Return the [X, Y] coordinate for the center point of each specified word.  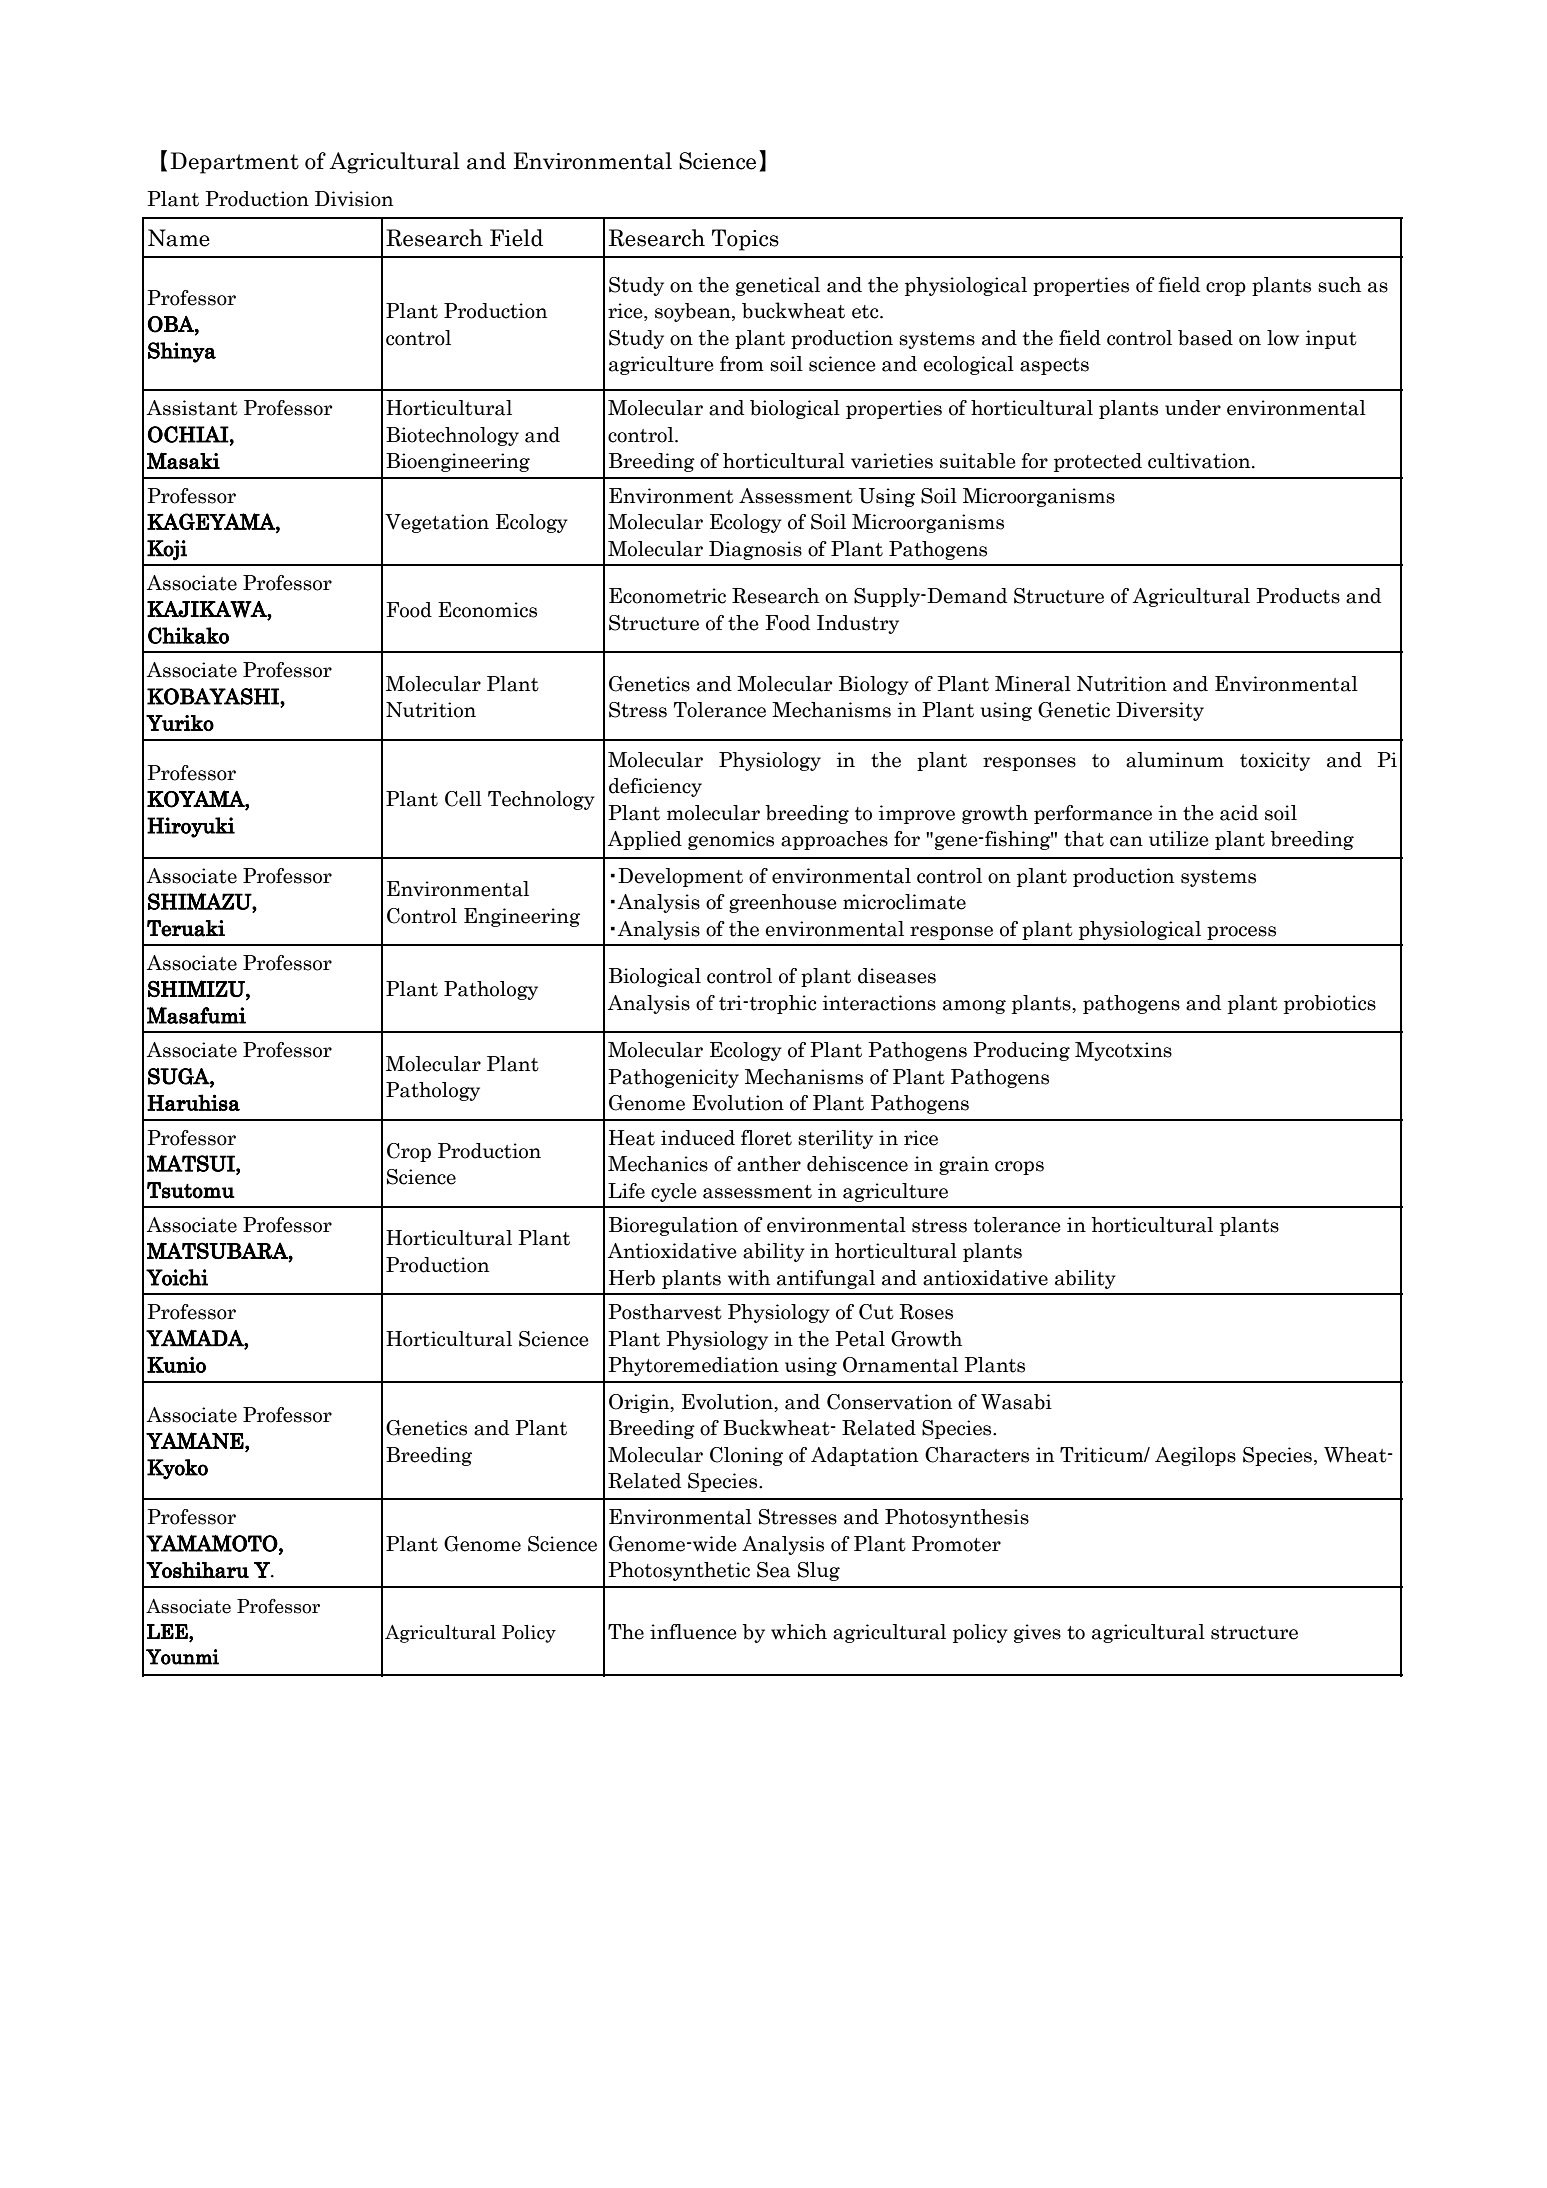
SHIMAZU [200, 901]
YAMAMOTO [212, 1543]
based [1205, 338]
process [1241, 933]
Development [680, 877]
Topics [745, 240]
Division [354, 199]
